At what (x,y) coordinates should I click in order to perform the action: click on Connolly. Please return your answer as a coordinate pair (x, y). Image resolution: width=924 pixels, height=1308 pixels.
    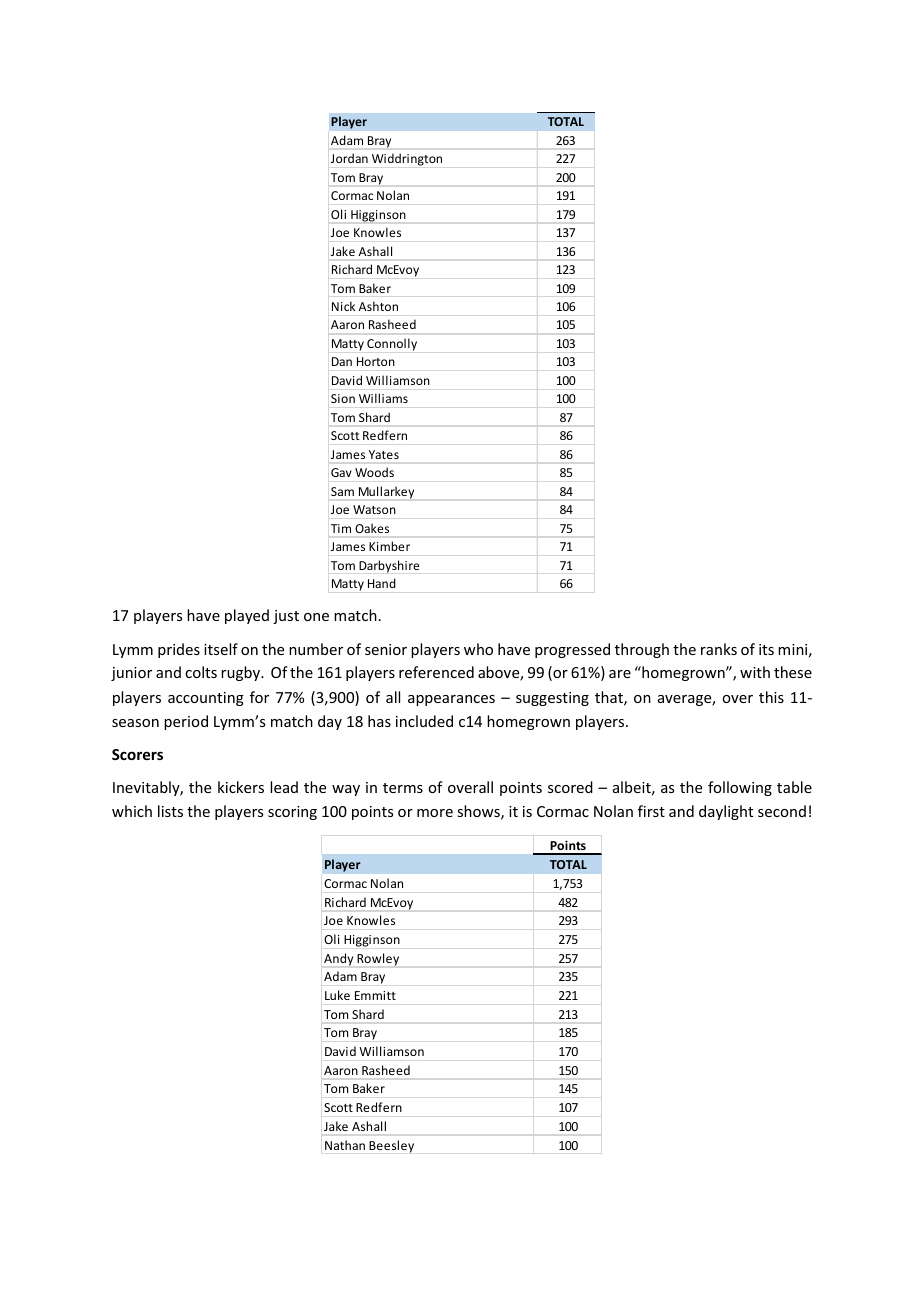
    Looking at the image, I should click on (392, 344).
